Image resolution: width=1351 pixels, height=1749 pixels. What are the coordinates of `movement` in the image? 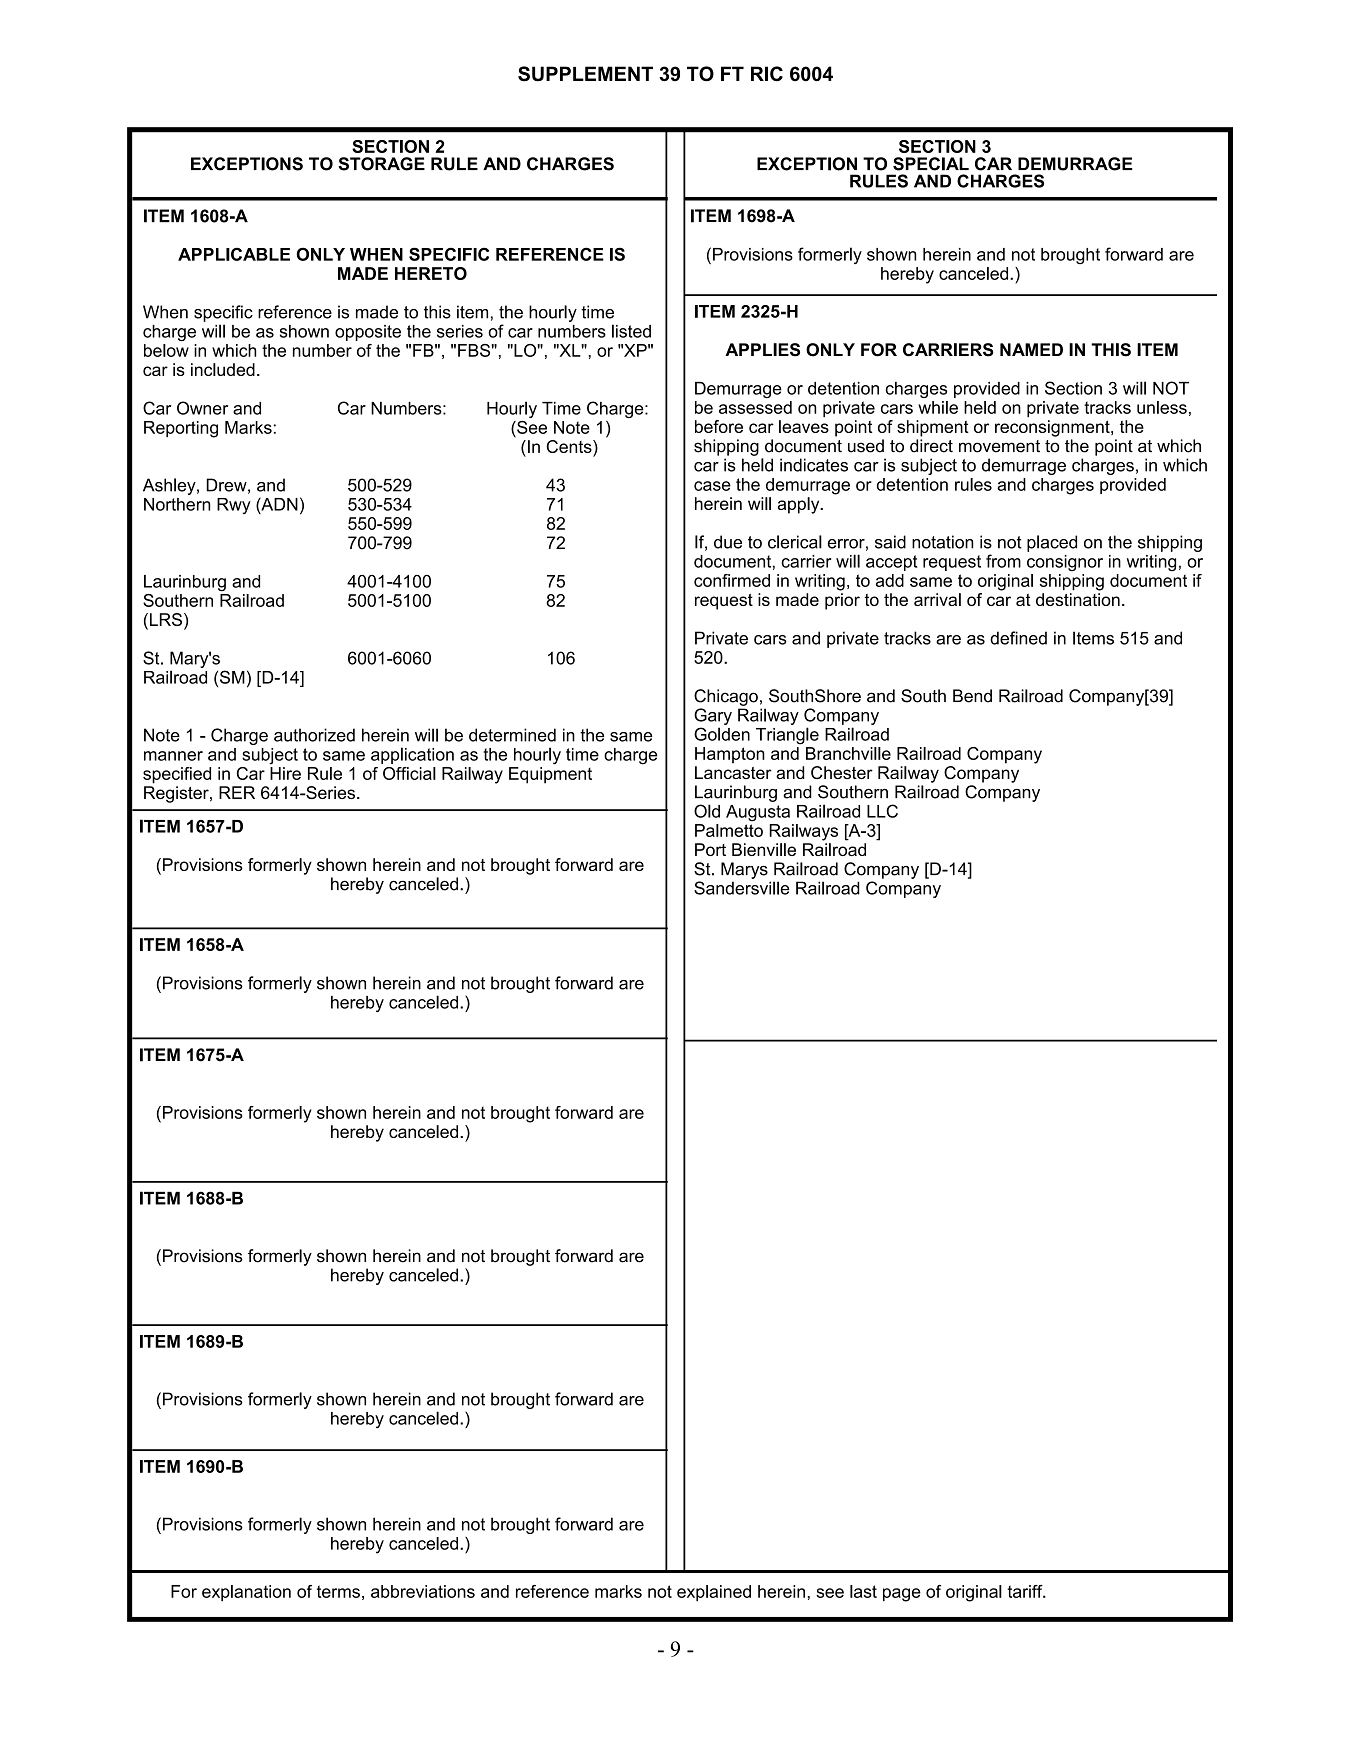 It's located at (999, 446).
